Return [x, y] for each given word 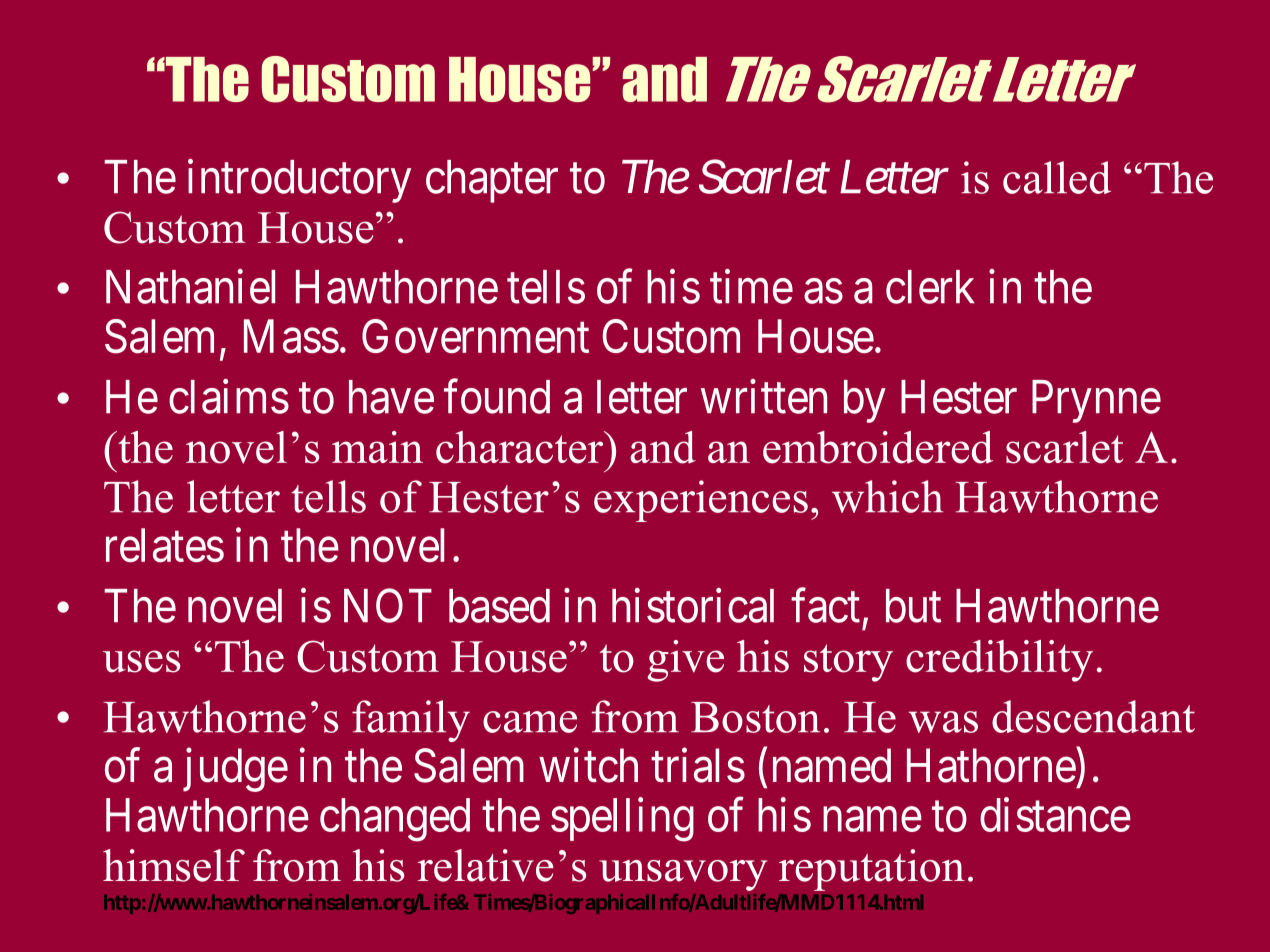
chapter [492, 181]
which [887, 496]
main [377, 447]
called [1057, 177]
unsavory [683, 875]
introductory [299, 181]
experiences [701, 501]
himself [174, 865]
